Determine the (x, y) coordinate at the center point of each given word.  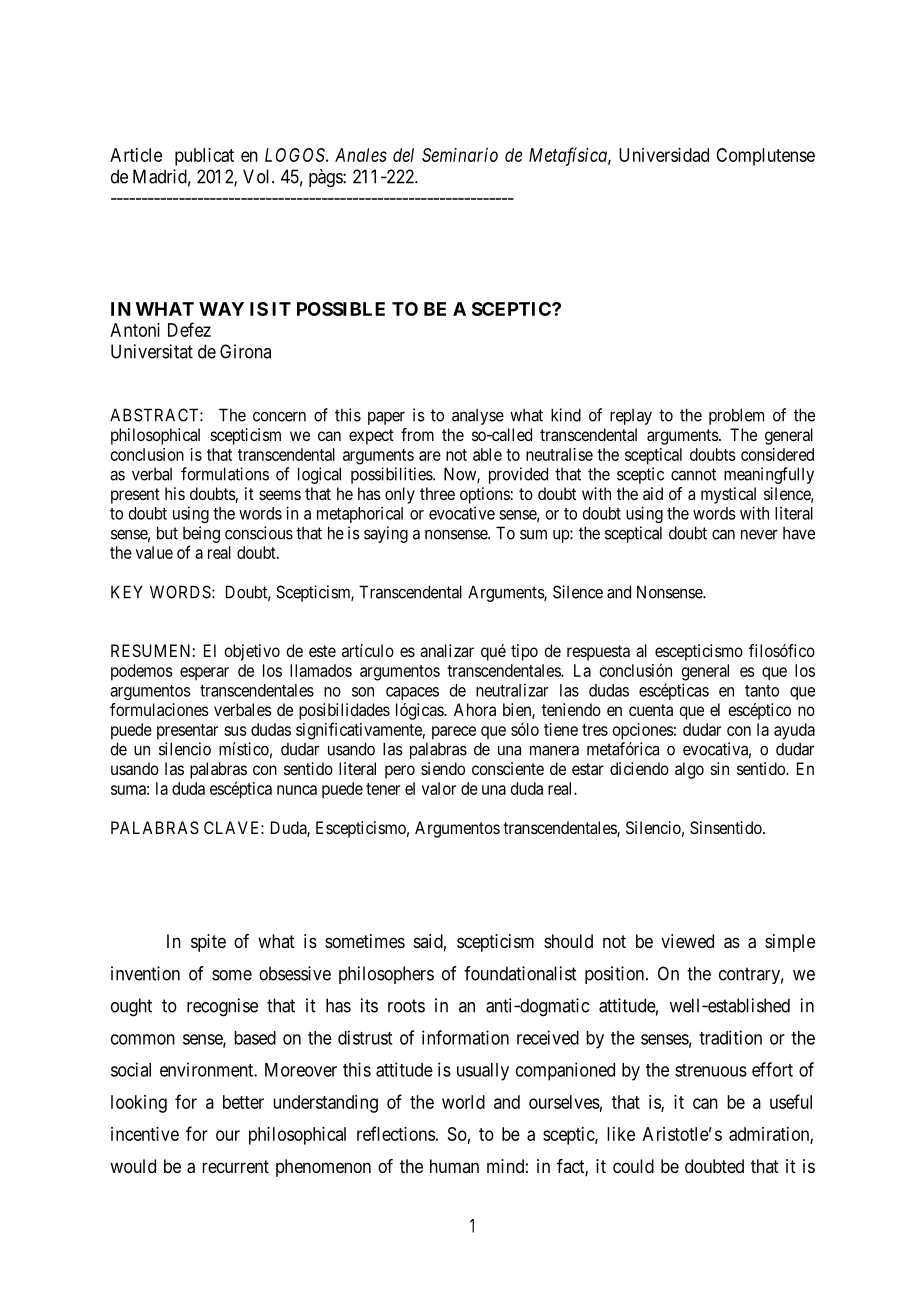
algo (689, 770)
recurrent (235, 1166)
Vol (258, 176)
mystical (728, 495)
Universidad (664, 155)
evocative (462, 513)
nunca (297, 790)
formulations (225, 474)
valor (439, 788)
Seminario (460, 155)
